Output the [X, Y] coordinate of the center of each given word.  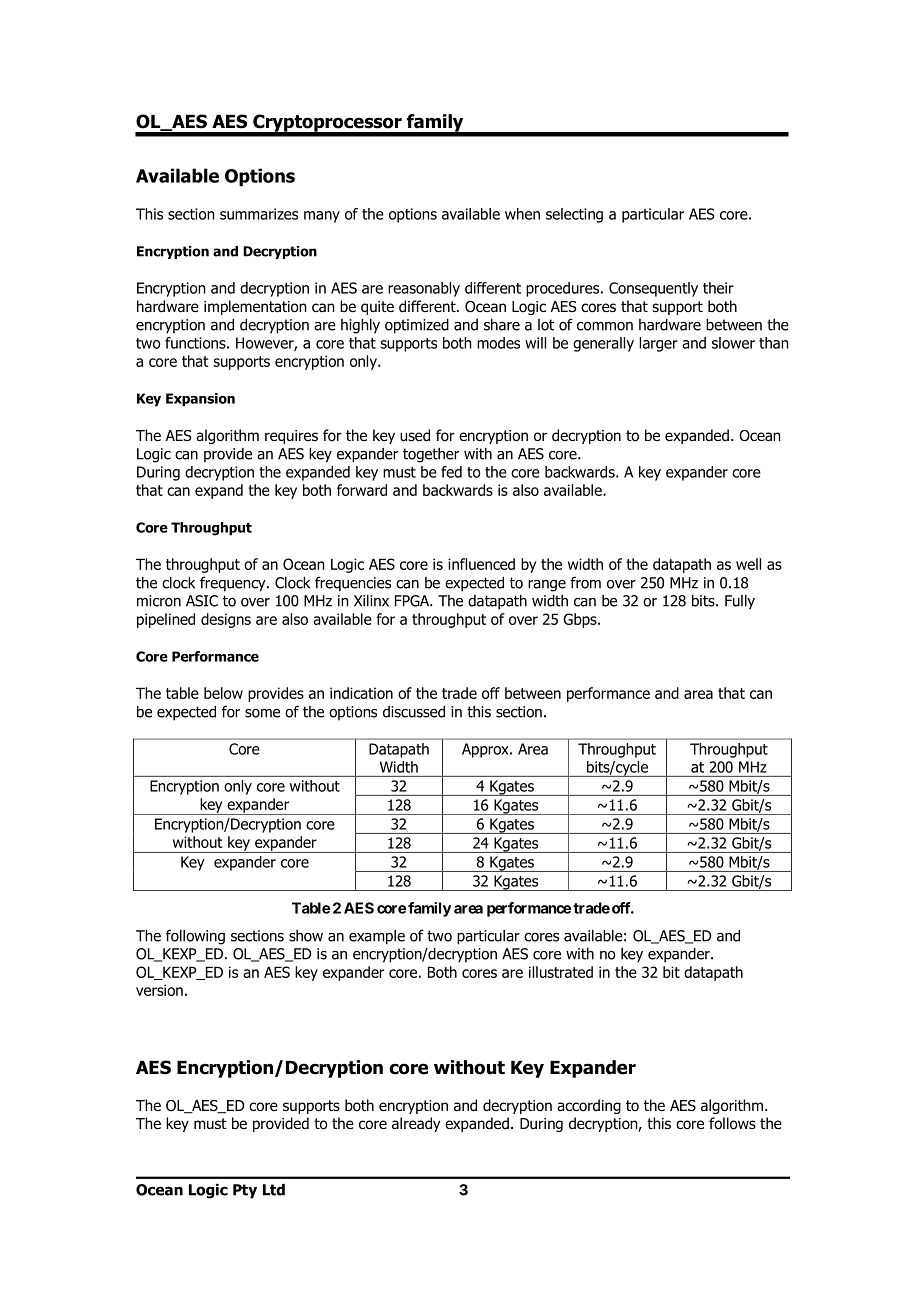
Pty [245, 1191]
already [416, 1124]
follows [732, 1123]
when [522, 214]
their [718, 288]
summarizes [259, 214]
